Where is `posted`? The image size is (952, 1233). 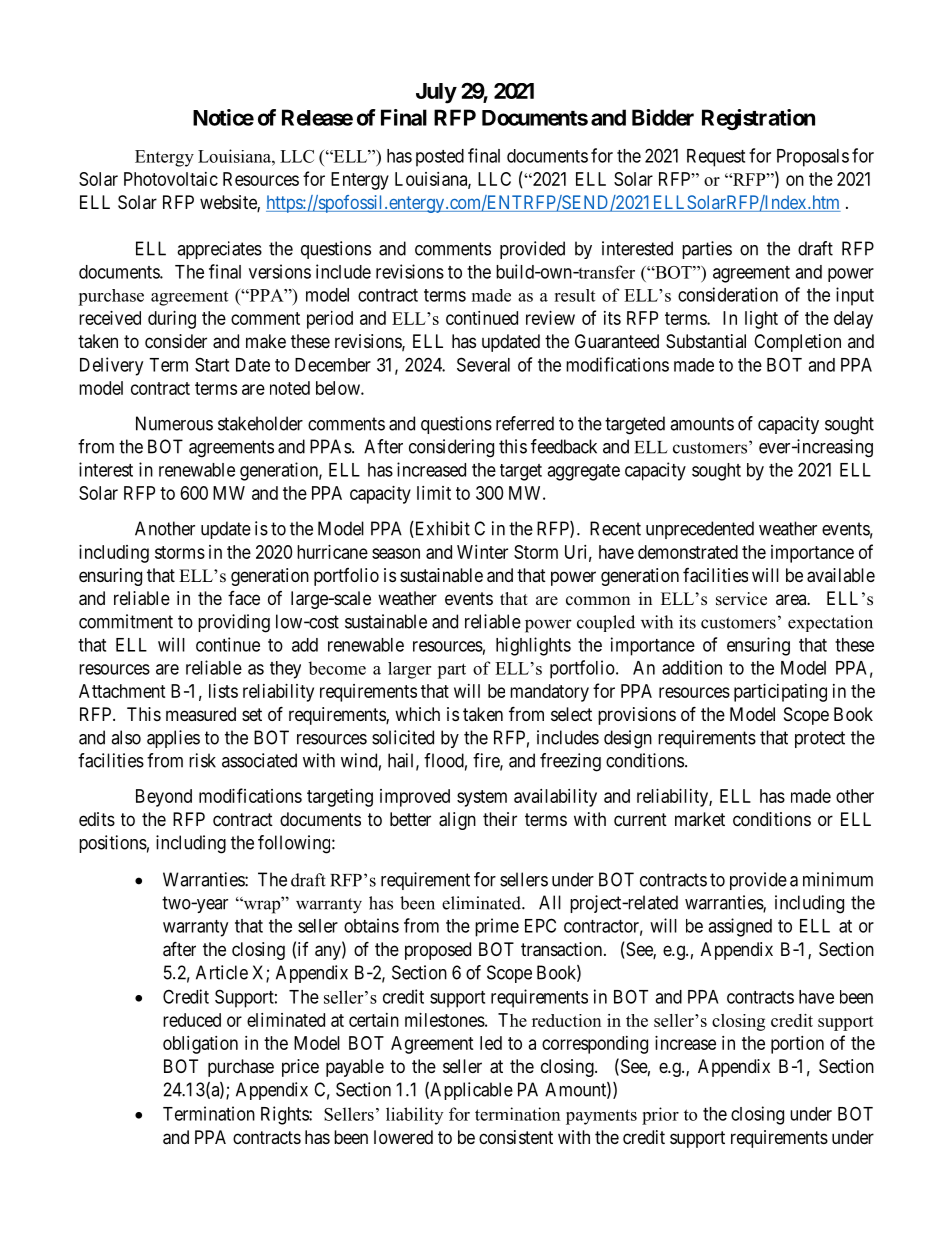
posted is located at coordinates (440, 158).
